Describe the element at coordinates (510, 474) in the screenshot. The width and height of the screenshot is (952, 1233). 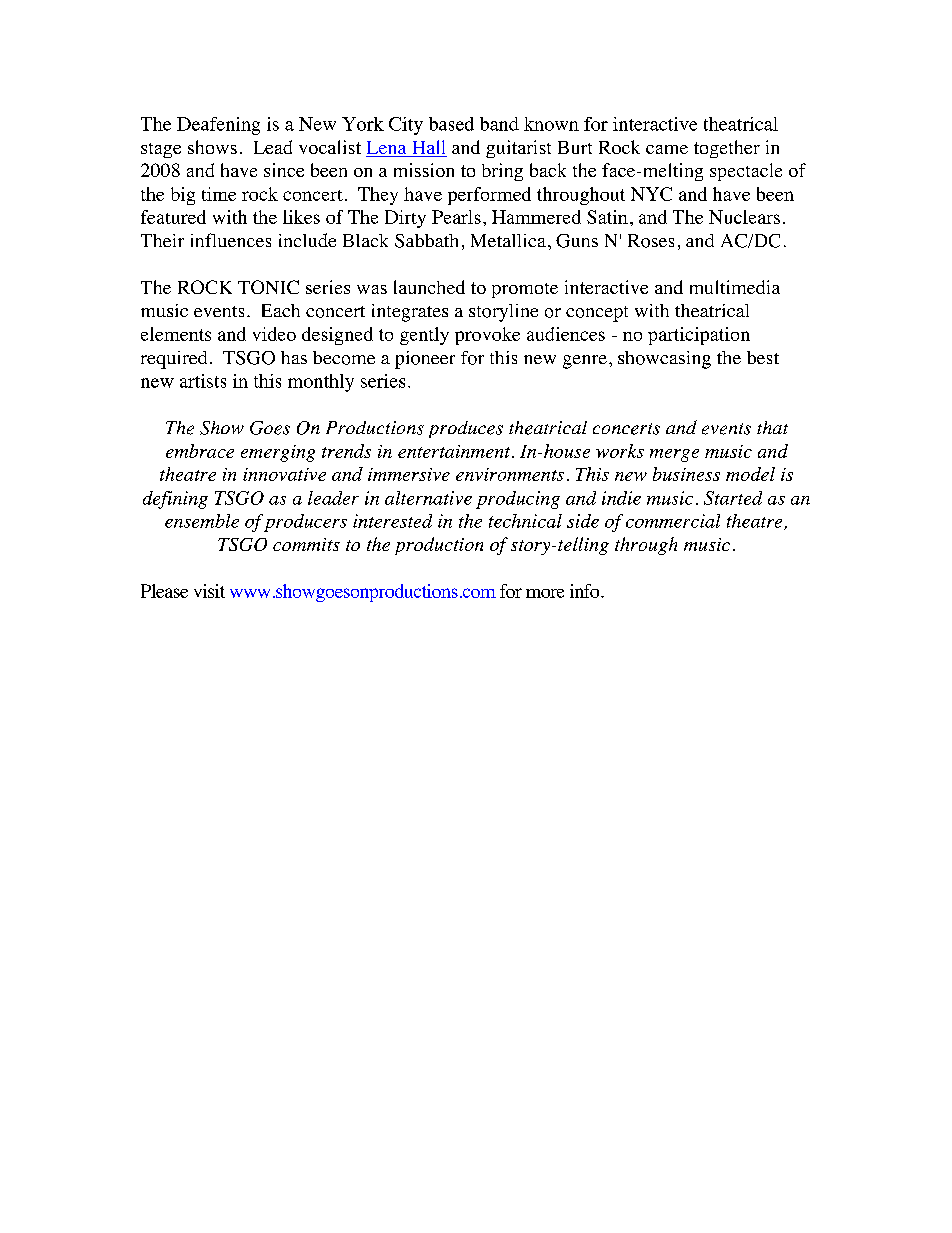
I see `environments` at that location.
